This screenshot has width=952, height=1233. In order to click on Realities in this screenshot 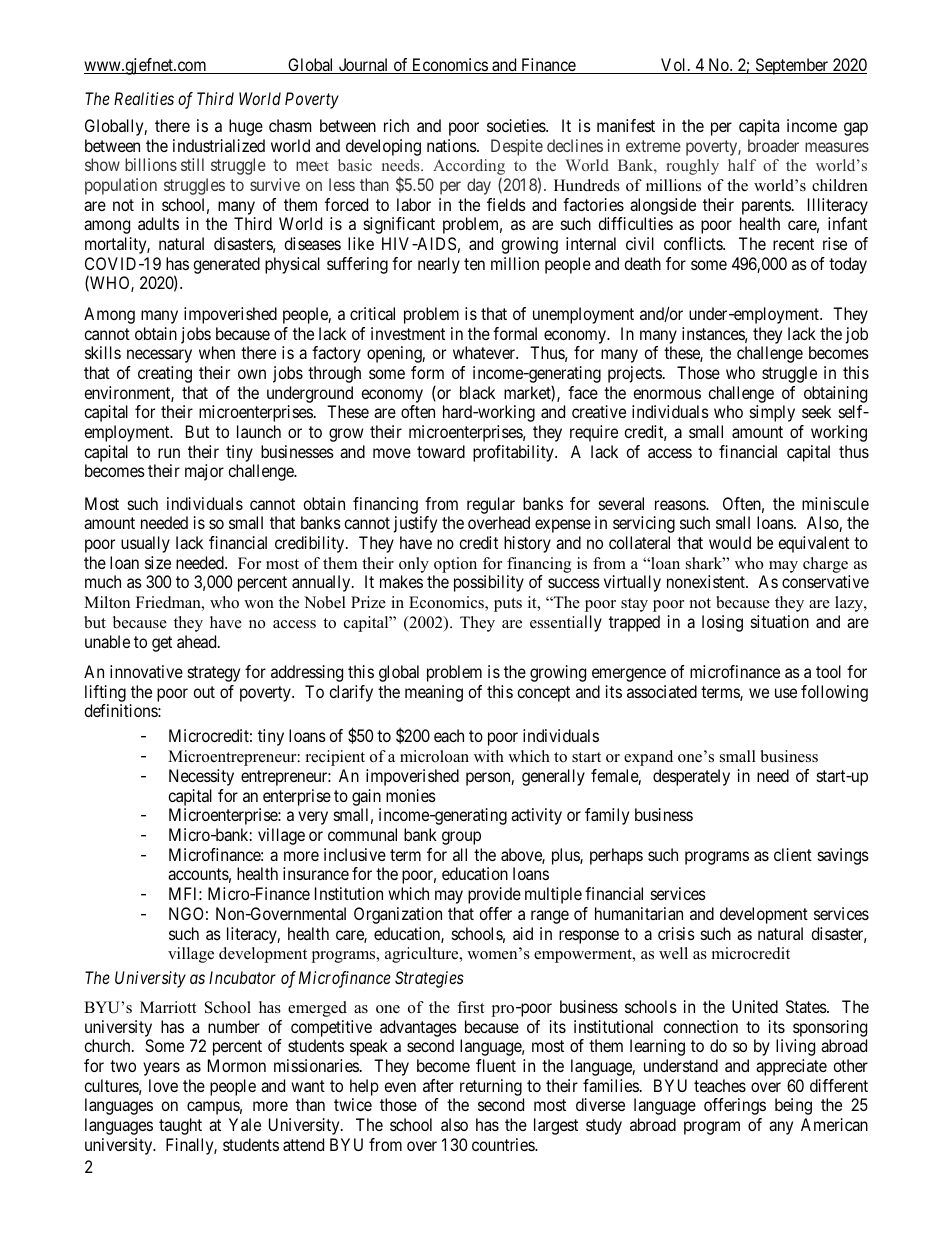, I will do `click(144, 98)`.
